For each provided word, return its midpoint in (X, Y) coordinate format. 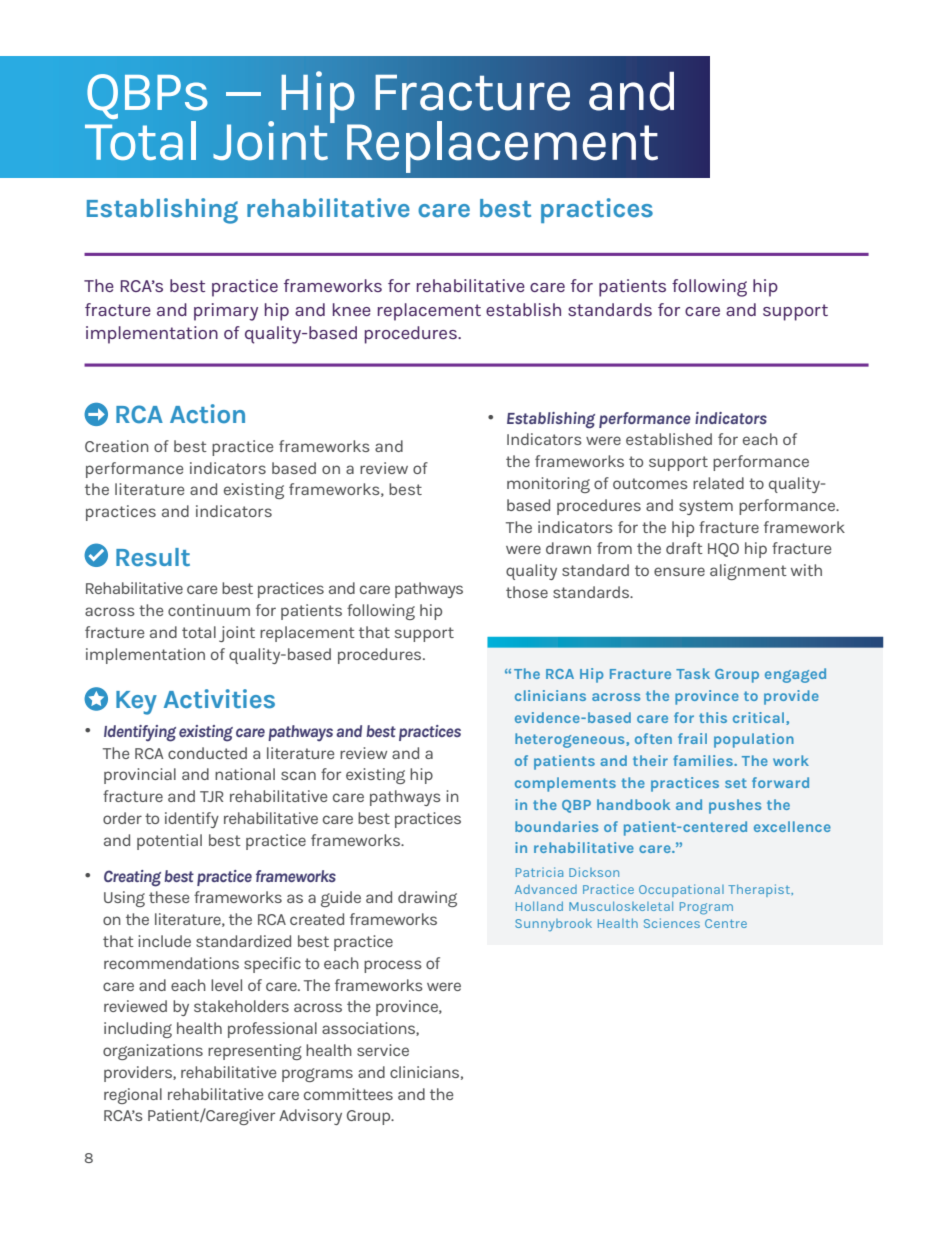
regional (133, 1096)
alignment (748, 572)
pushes (735, 806)
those (527, 592)
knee (352, 309)
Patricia (539, 872)
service (383, 1050)
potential (169, 842)
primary (226, 312)
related (718, 483)
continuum (209, 610)
